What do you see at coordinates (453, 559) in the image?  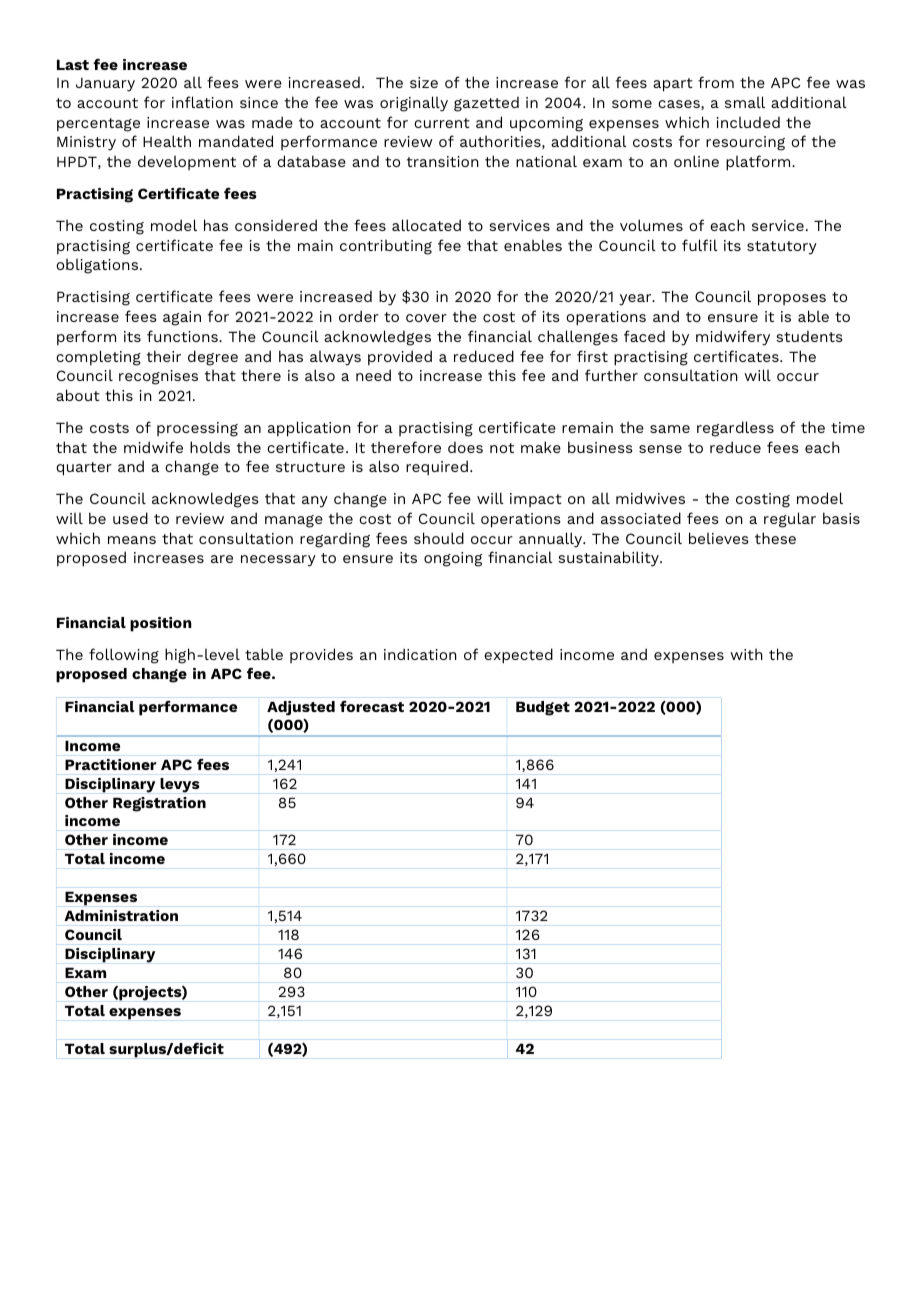 I see `ongoing` at bounding box center [453, 559].
